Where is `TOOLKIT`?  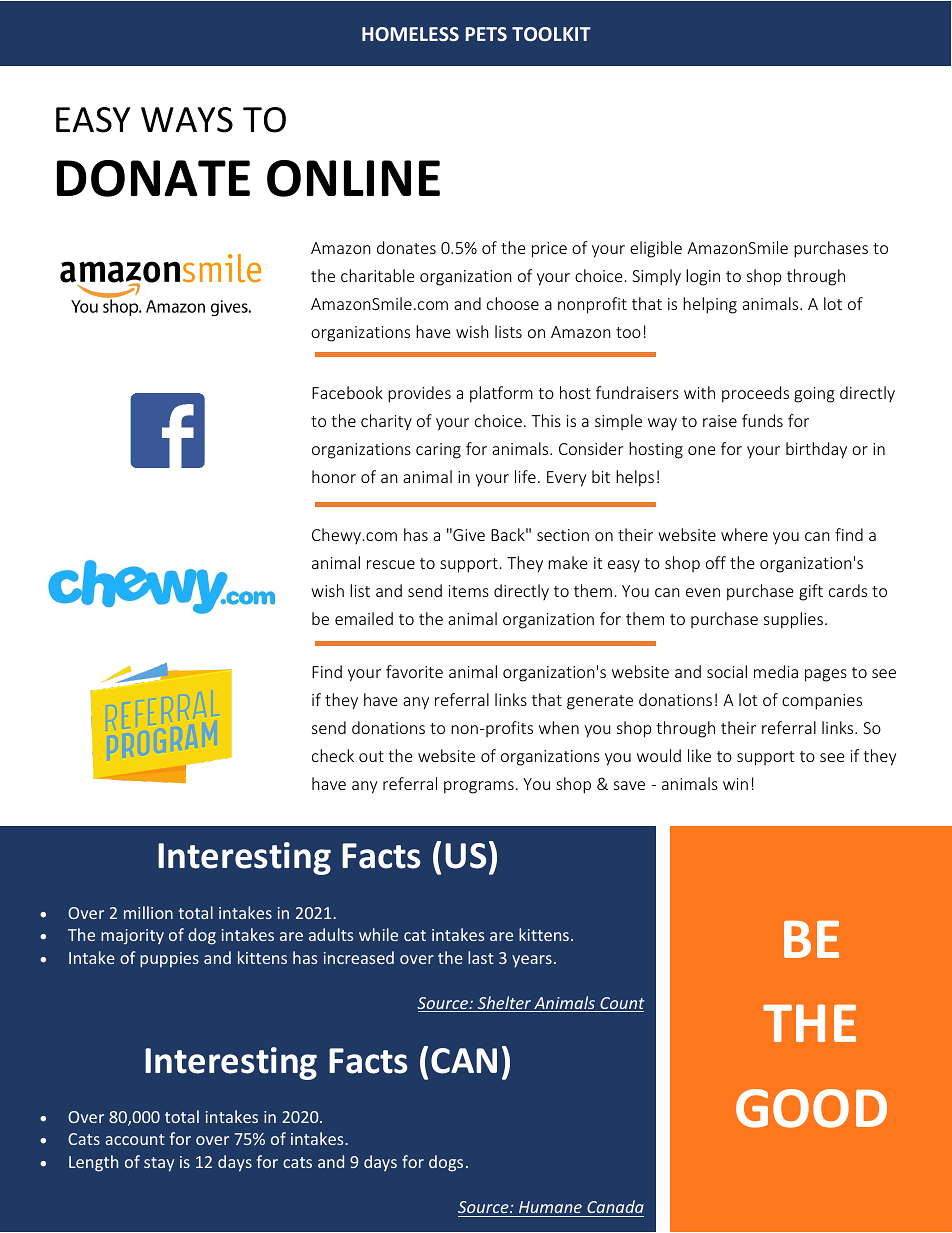
TOOLKIT is located at coordinates (551, 34).
